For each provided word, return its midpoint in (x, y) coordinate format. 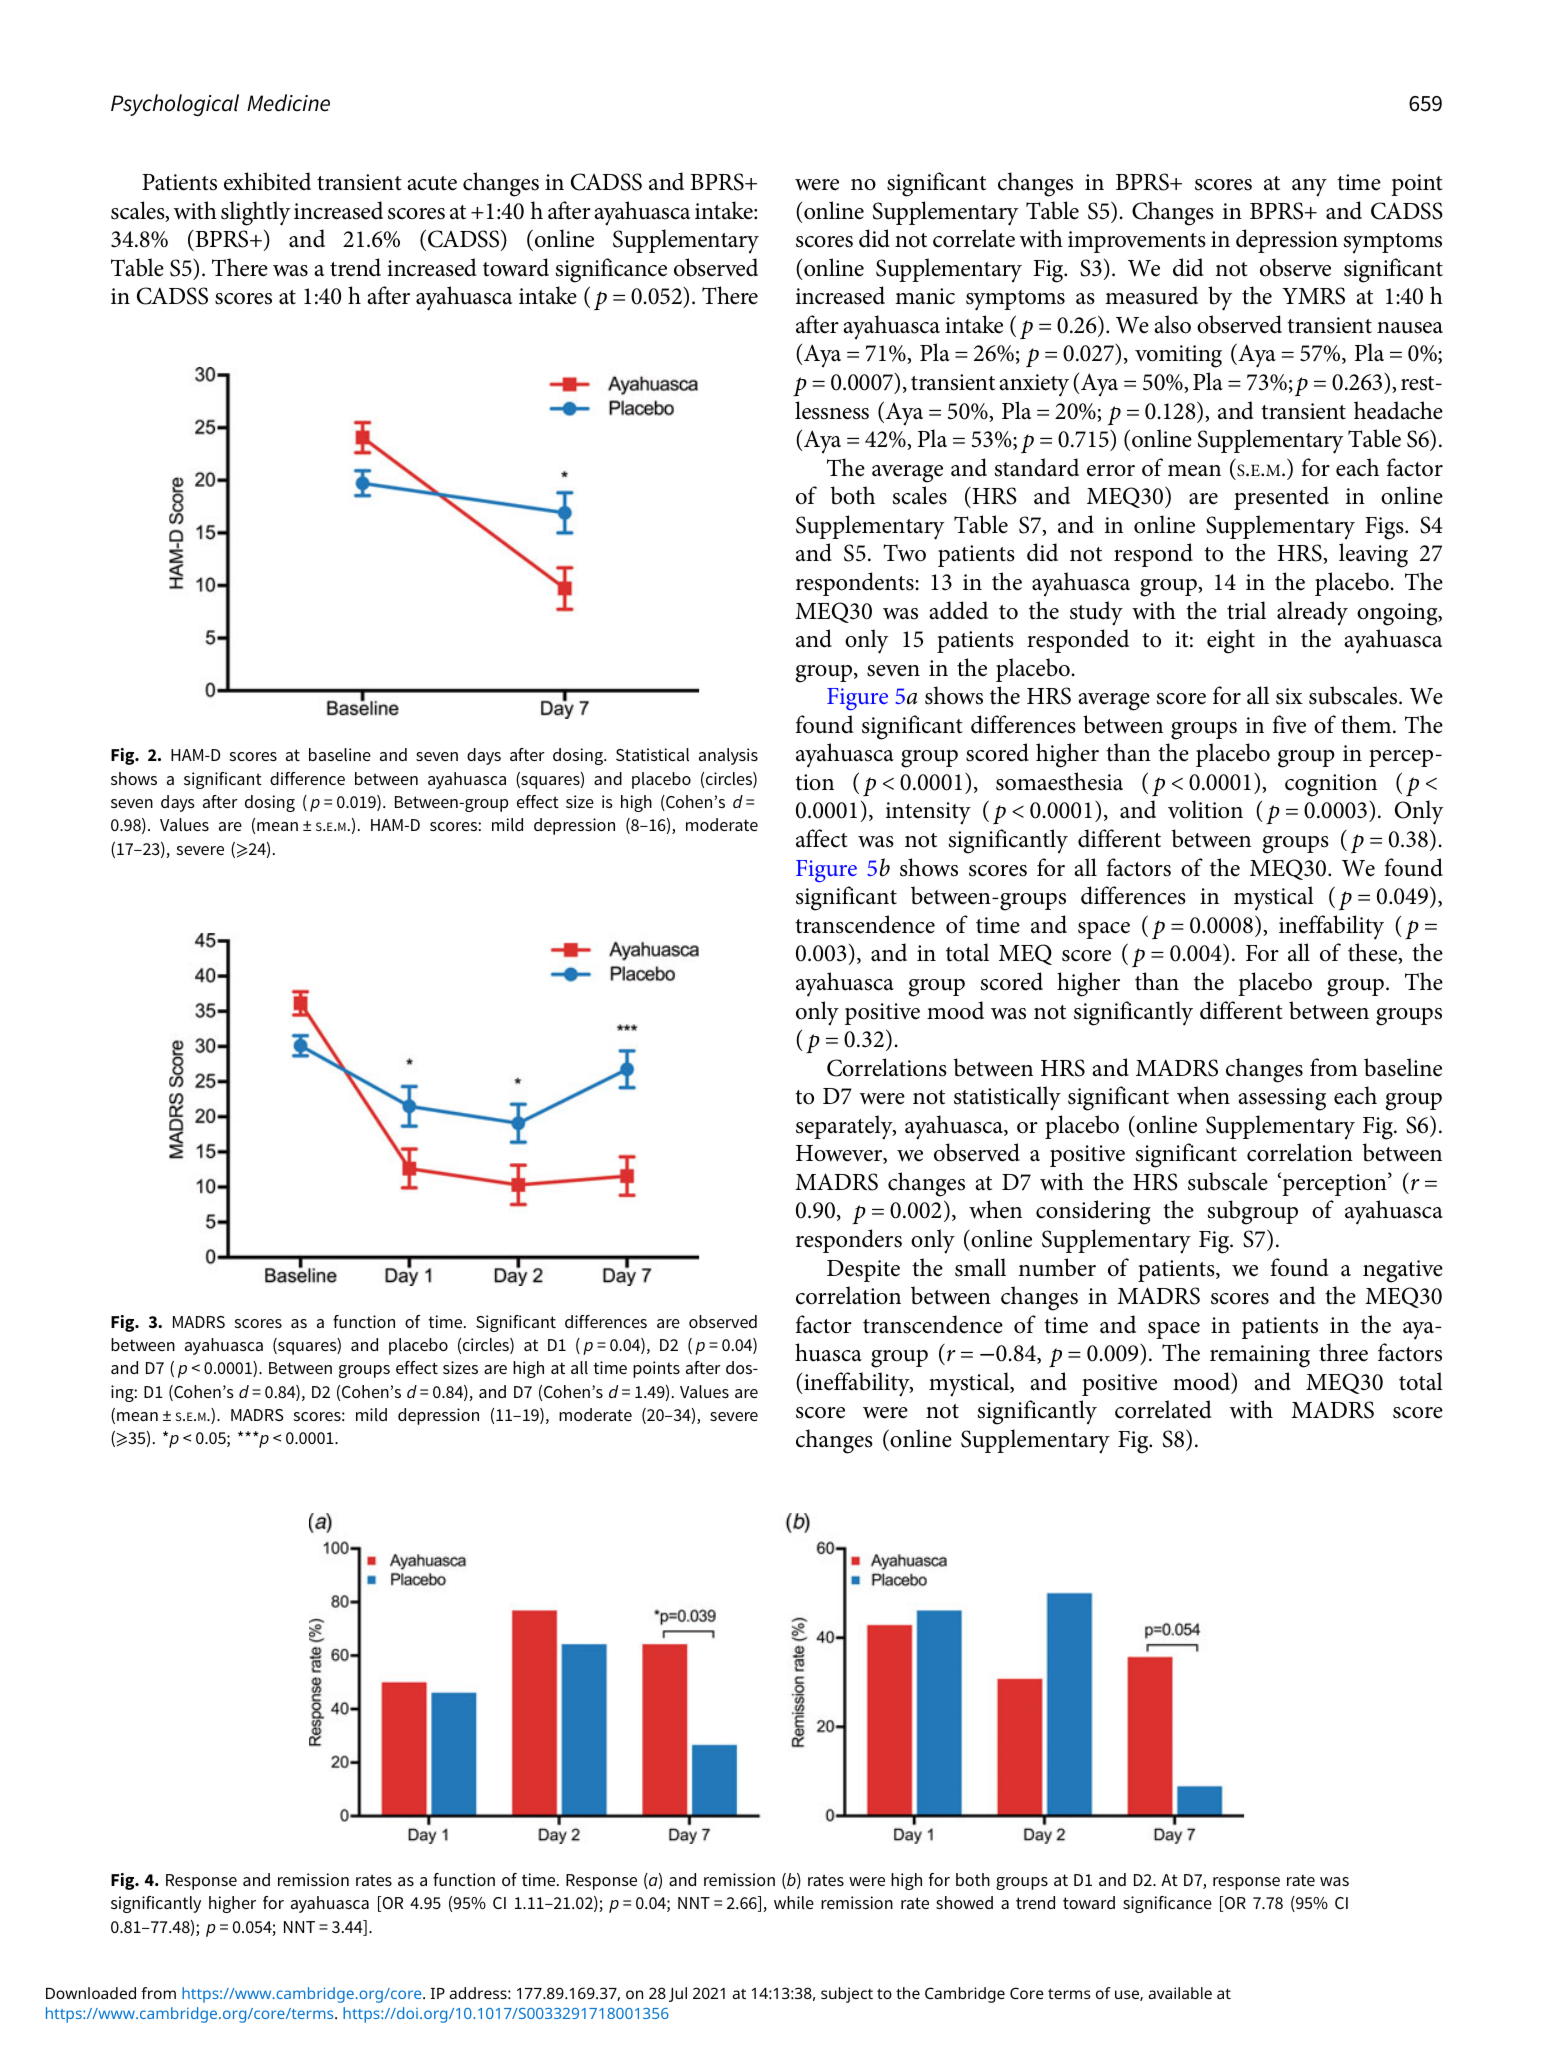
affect (822, 838)
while (794, 1902)
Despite (863, 1271)
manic (925, 296)
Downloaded (91, 1993)
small (980, 1267)
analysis (728, 756)
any (1309, 187)
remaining (1260, 1356)
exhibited (267, 181)
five (1289, 724)
